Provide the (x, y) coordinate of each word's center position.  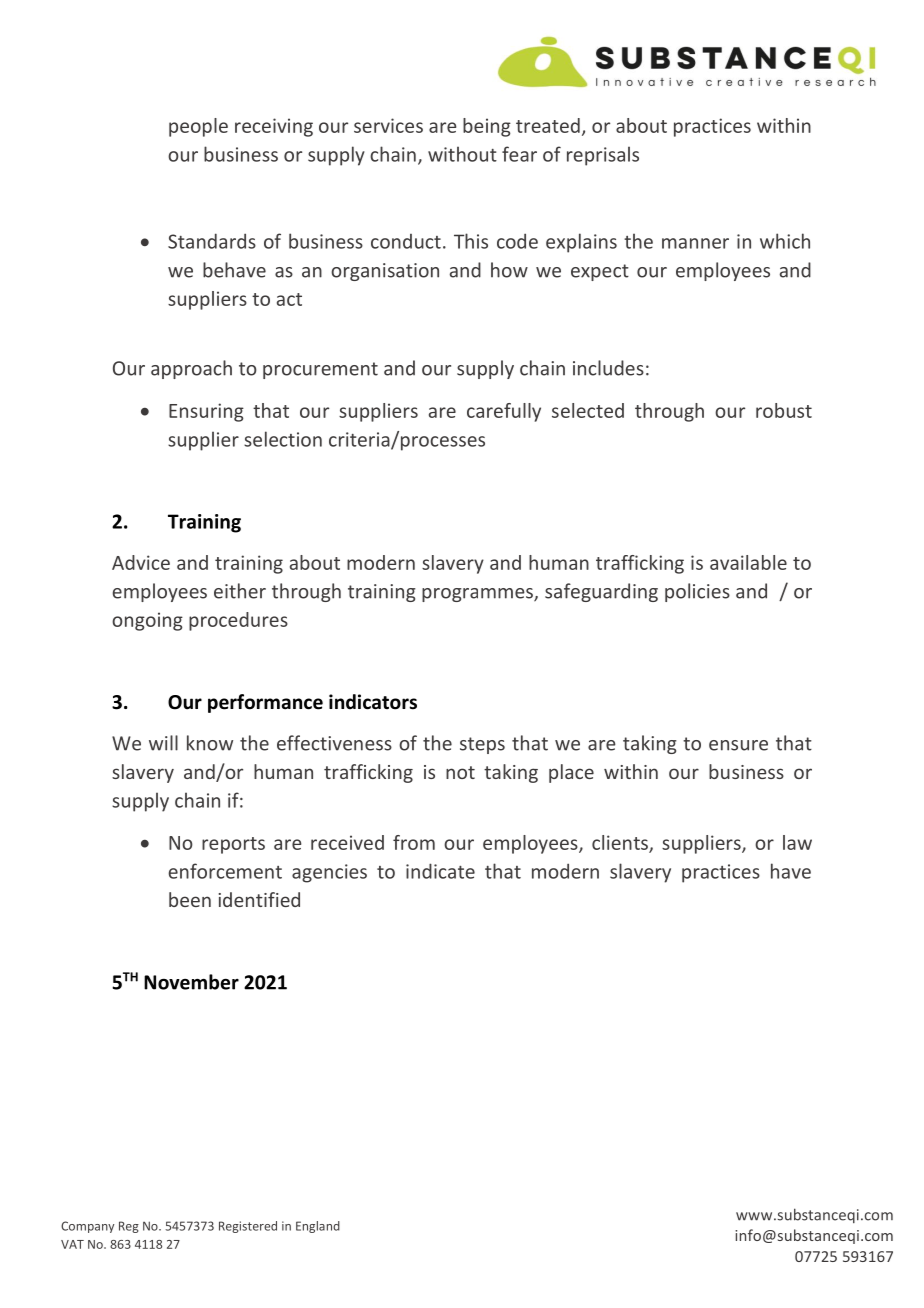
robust (784, 410)
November (191, 982)
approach (191, 369)
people (198, 127)
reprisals (603, 156)
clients (621, 844)
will (163, 743)
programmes (478, 595)
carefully (504, 412)
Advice (141, 562)
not (460, 772)
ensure (738, 745)
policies (697, 592)
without (462, 154)
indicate (440, 871)
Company (87, 1227)
